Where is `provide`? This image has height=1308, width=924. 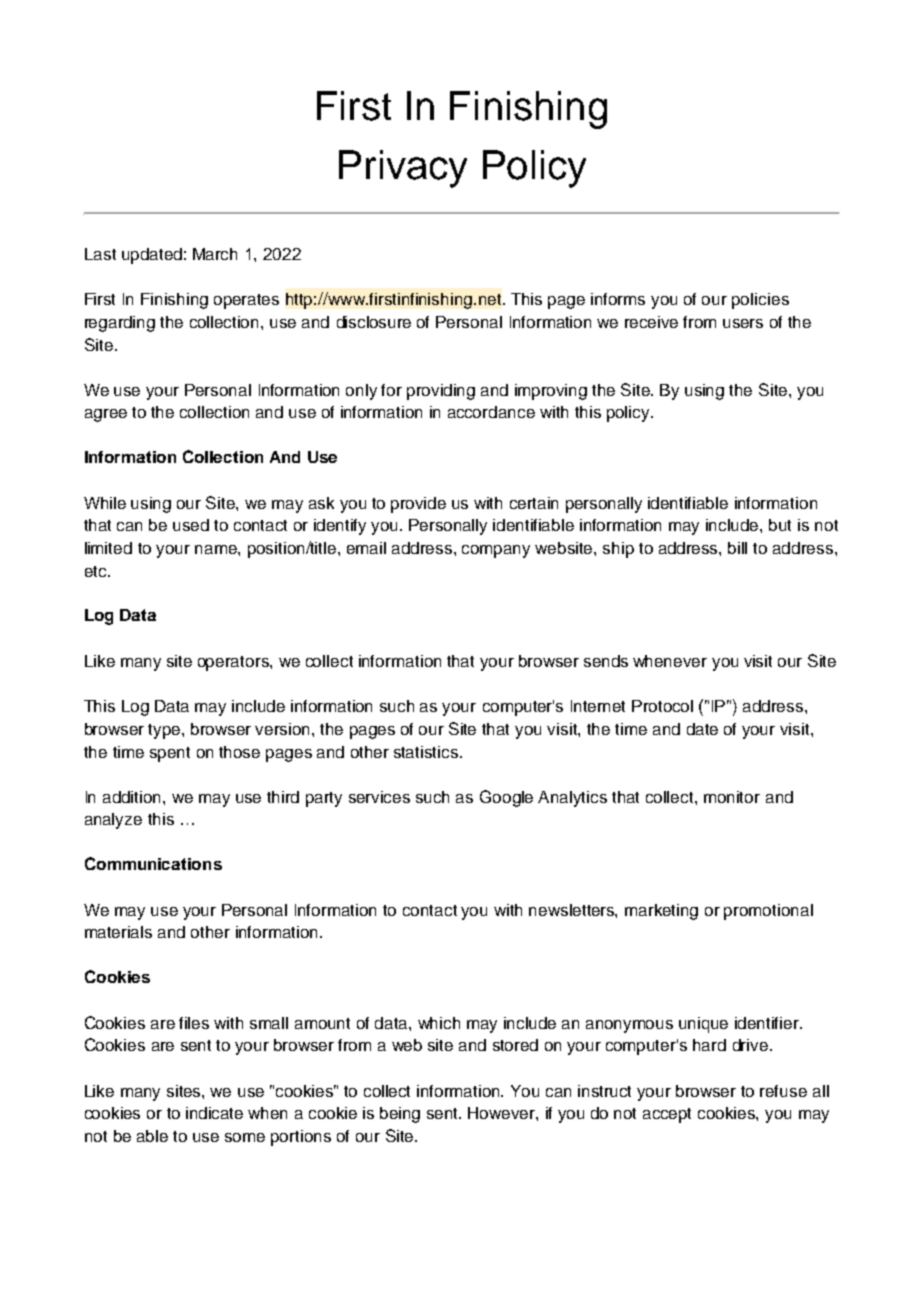
provide is located at coordinates (418, 505).
